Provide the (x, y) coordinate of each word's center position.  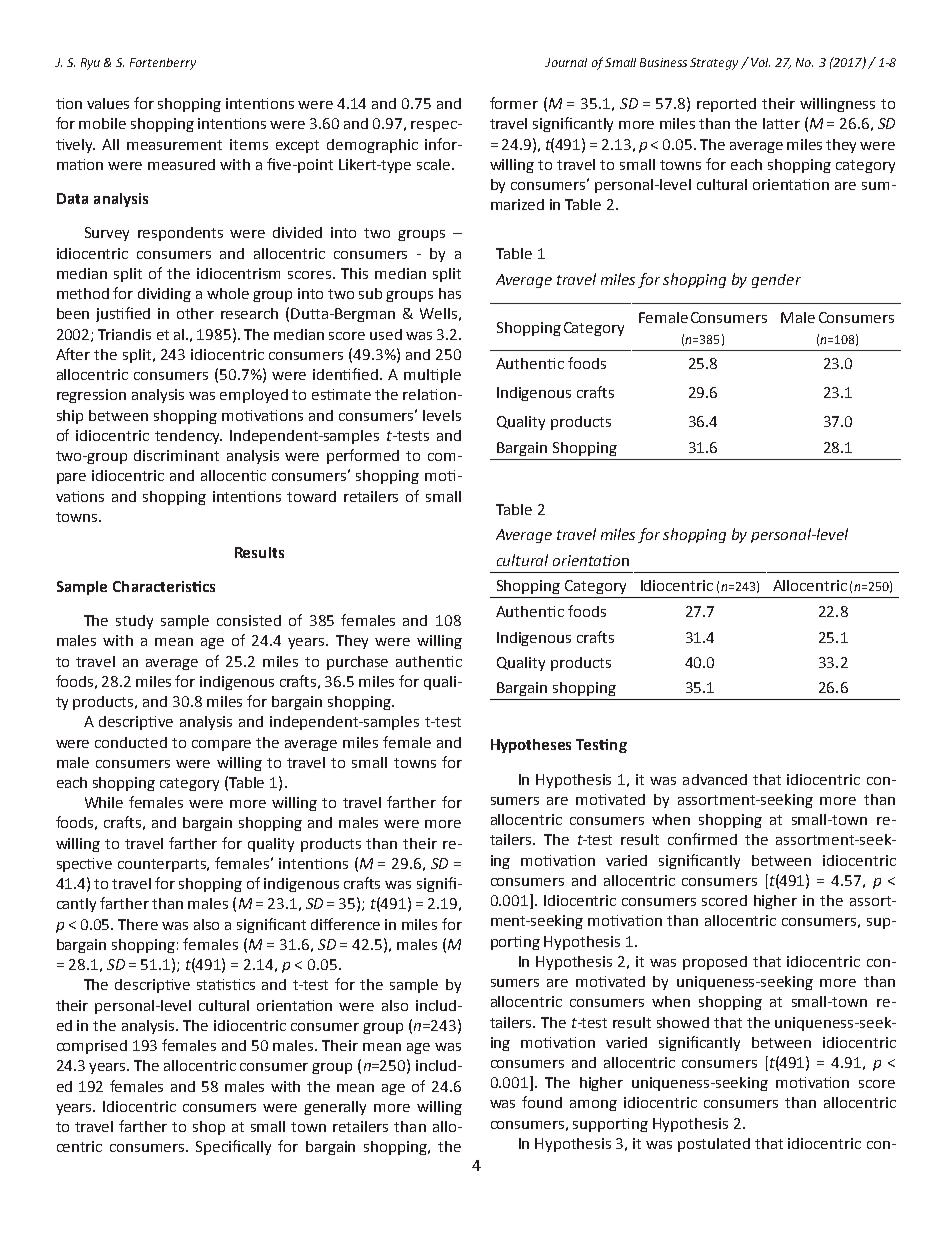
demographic (372, 146)
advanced (715, 779)
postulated (714, 1145)
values (108, 103)
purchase (357, 663)
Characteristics (164, 586)
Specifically (233, 1147)
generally (335, 1108)
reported (726, 105)
